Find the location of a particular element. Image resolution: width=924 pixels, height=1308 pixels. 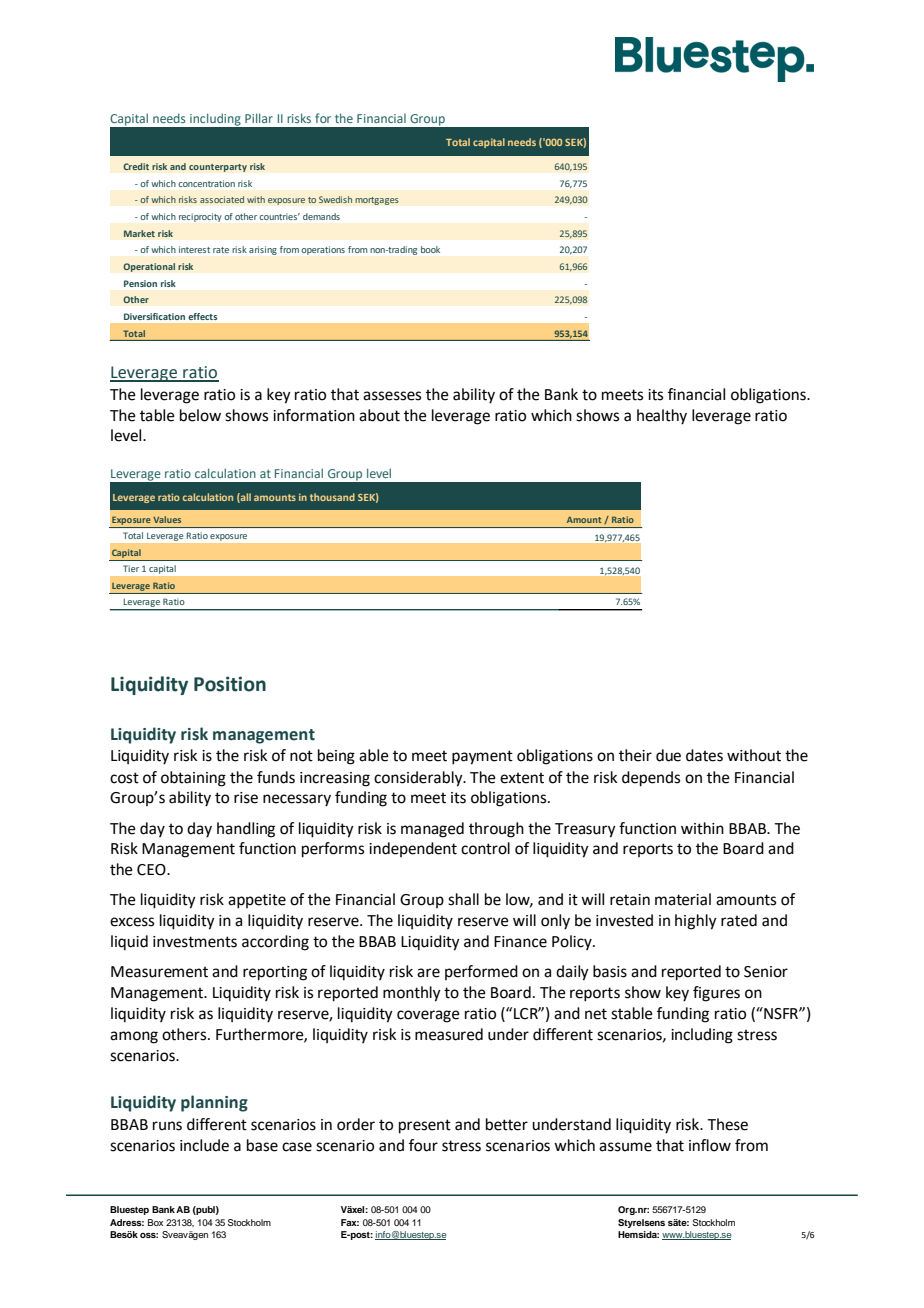

mortgages is located at coordinates (377, 201).
